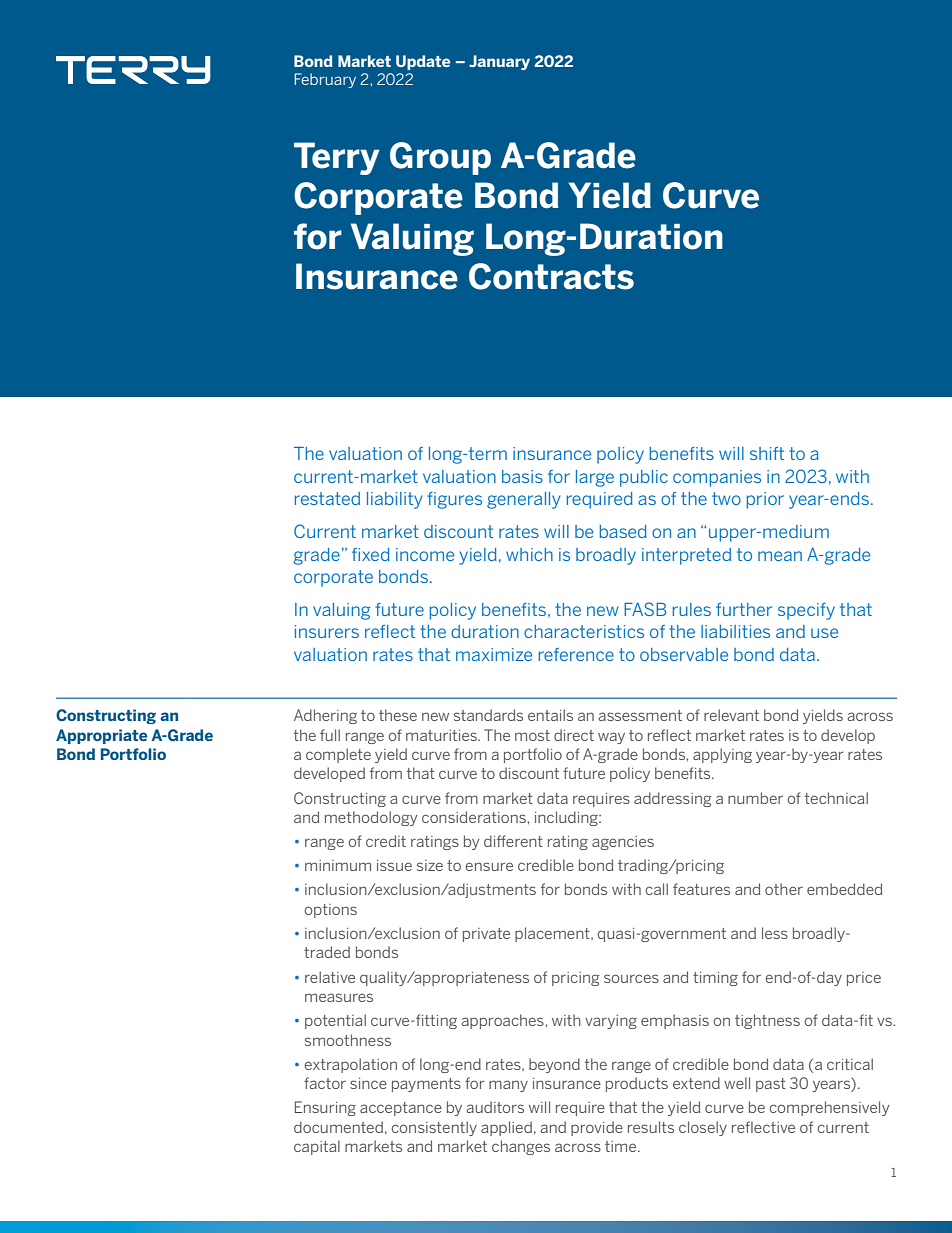  Describe the element at coordinates (499, 62) in the document. I see `January` at that location.
